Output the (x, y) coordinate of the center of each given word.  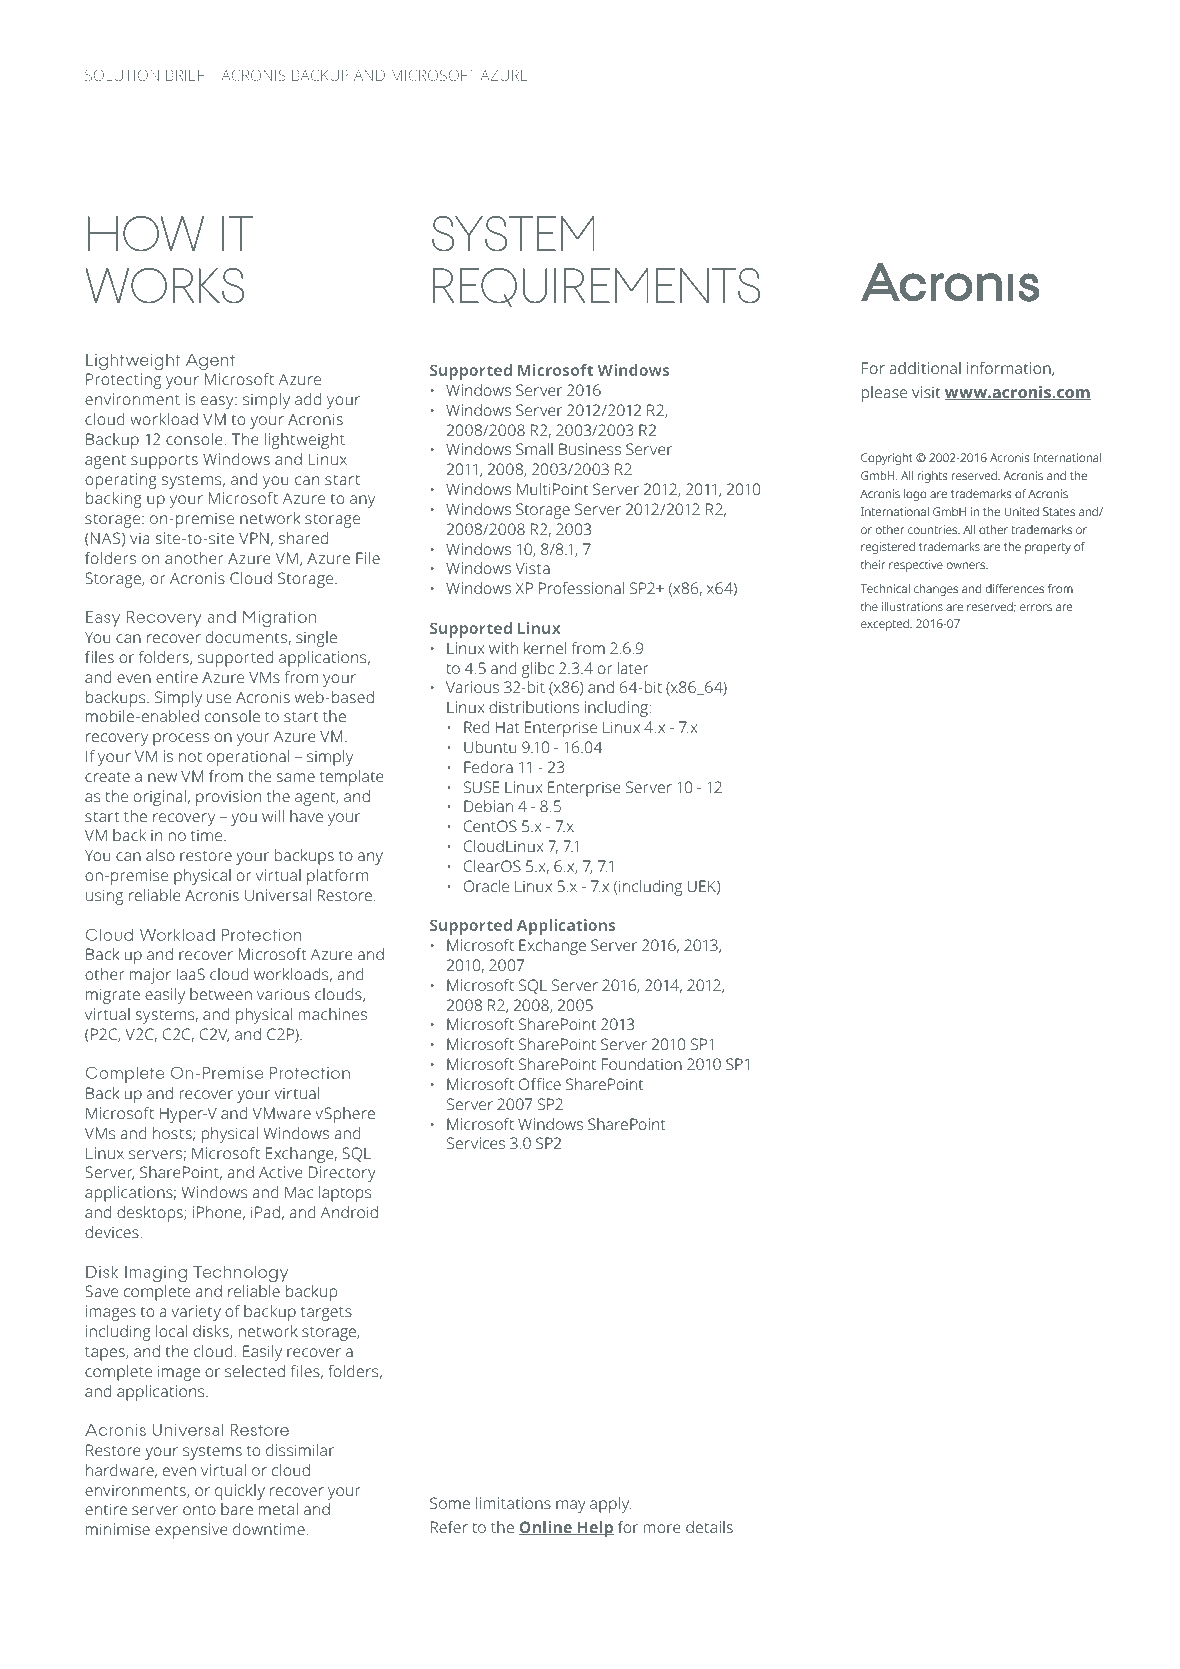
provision (228, 798)
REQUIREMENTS (596, 287)
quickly (240, 1492)
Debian (488, 806)
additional (925, 368)
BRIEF (185, 75)
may (570, 1506)
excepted (886, 625)
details (709, 1527)
